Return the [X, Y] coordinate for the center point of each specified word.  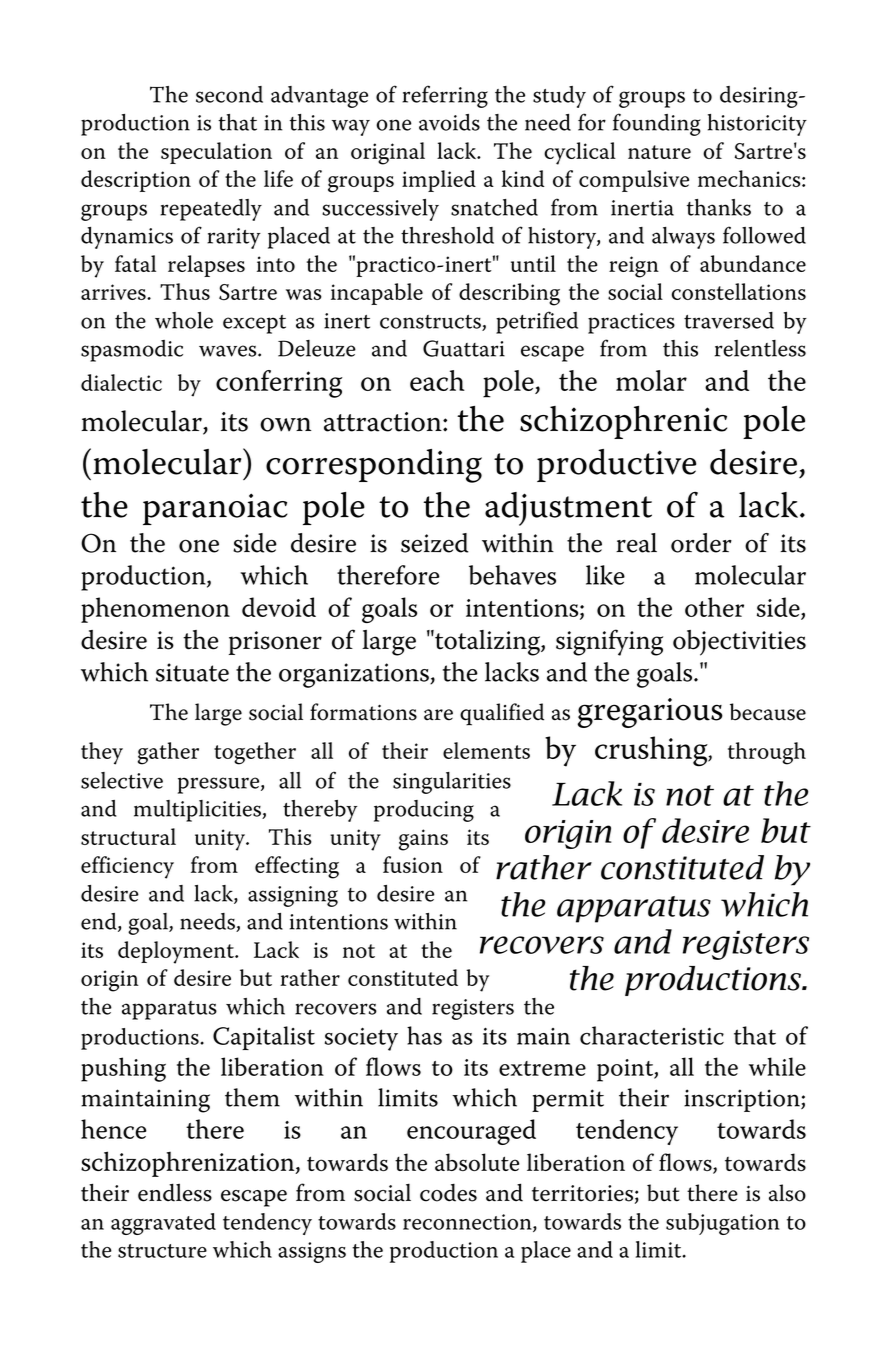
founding [657, 124]
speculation [216, 153]
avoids [449, 122]
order [701, 543]
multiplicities [198, 811]
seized [434, 543]
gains [423, 840]
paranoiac [215, 509]
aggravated [163, 1224]
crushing [652, 751]
